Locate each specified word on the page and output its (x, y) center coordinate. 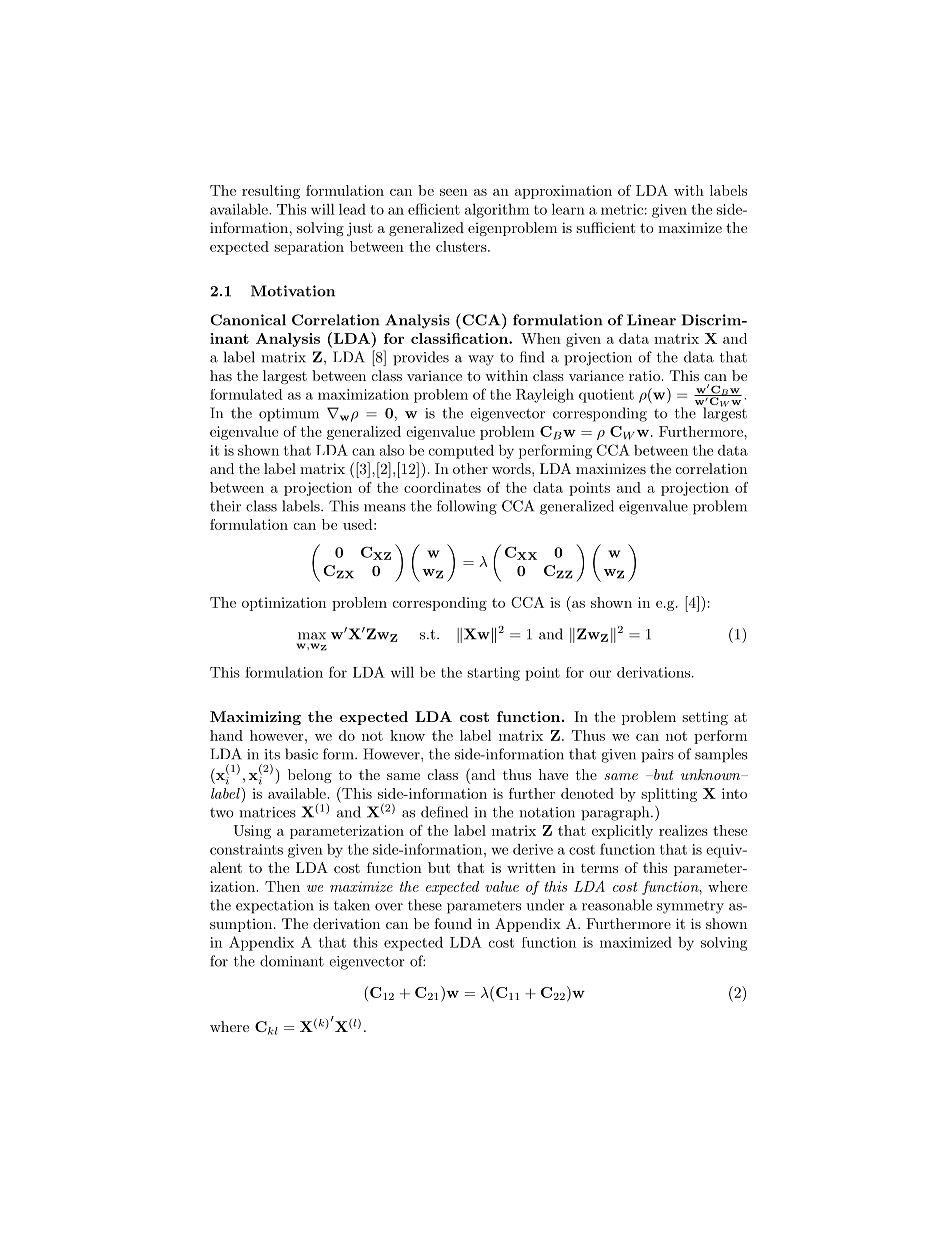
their (225, 506)
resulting (271, 192)
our (600, 674)
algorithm (497, 211)
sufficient (605, 227)
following (467, 507)
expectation (275, 907)
